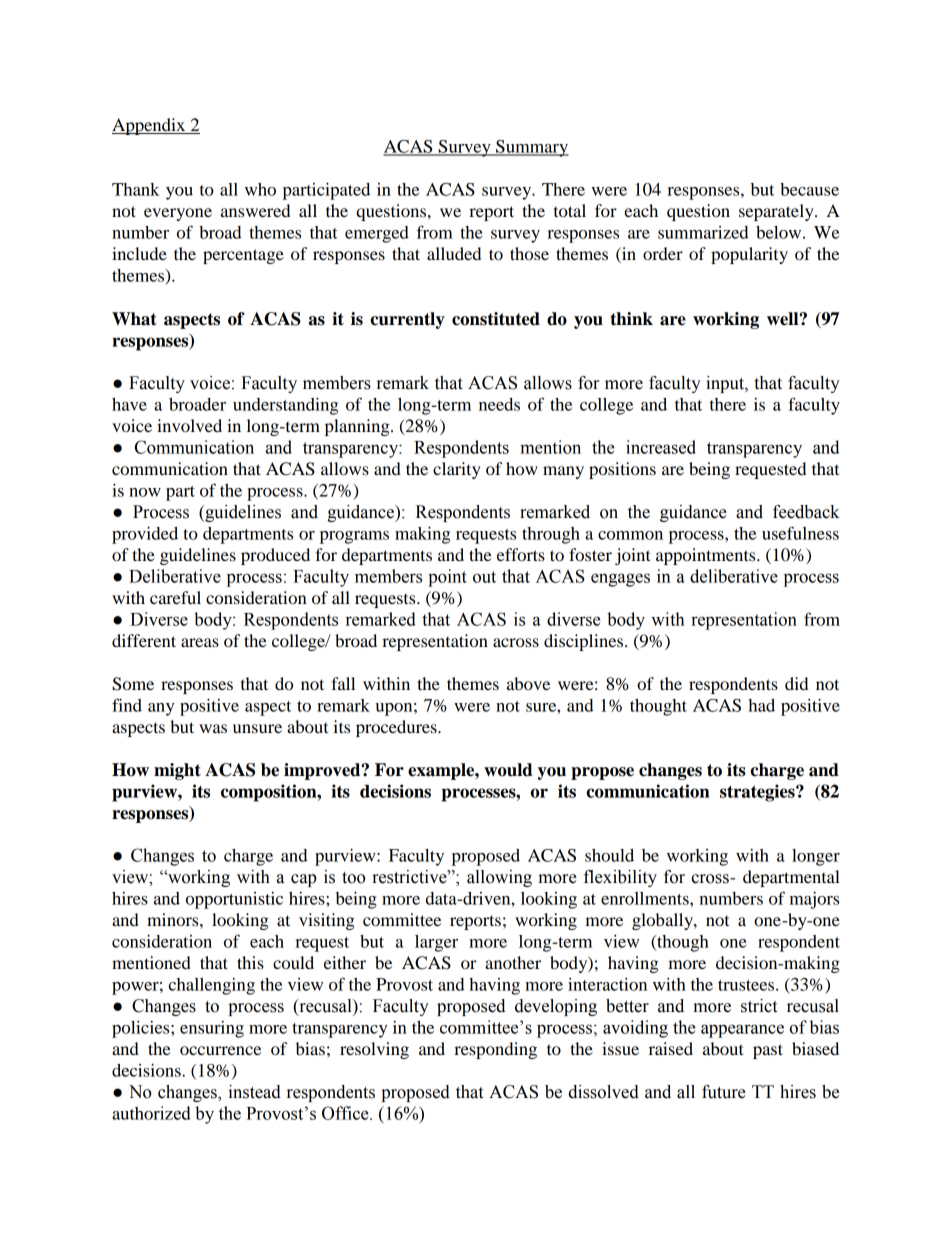 The image size is (952, 1233). Describe the element at coordinates (531, 148) in the image. I see `Summary` at that location.
